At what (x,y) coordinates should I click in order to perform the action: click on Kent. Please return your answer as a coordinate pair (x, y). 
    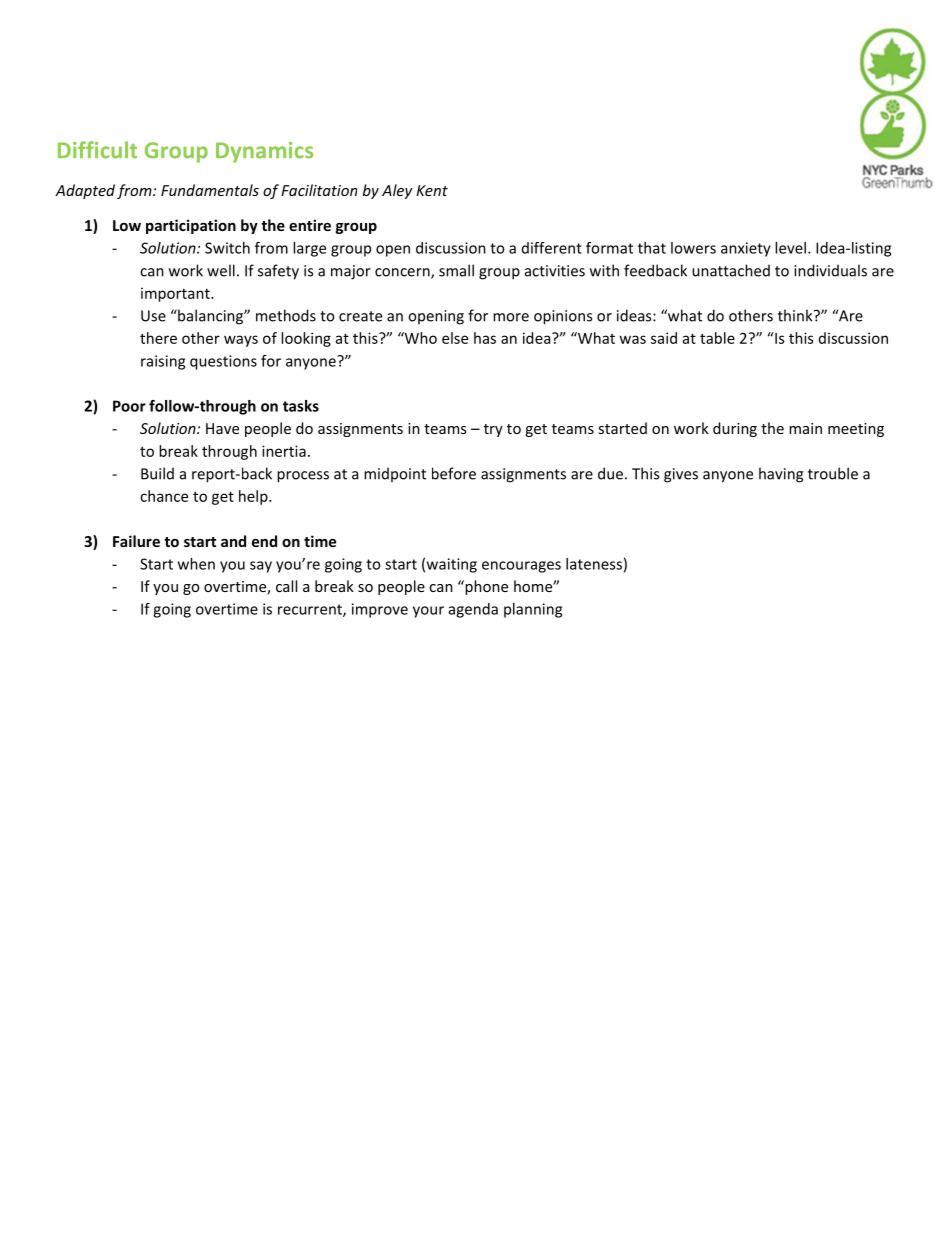
    Looking at the image, I should click on (432, 190).
